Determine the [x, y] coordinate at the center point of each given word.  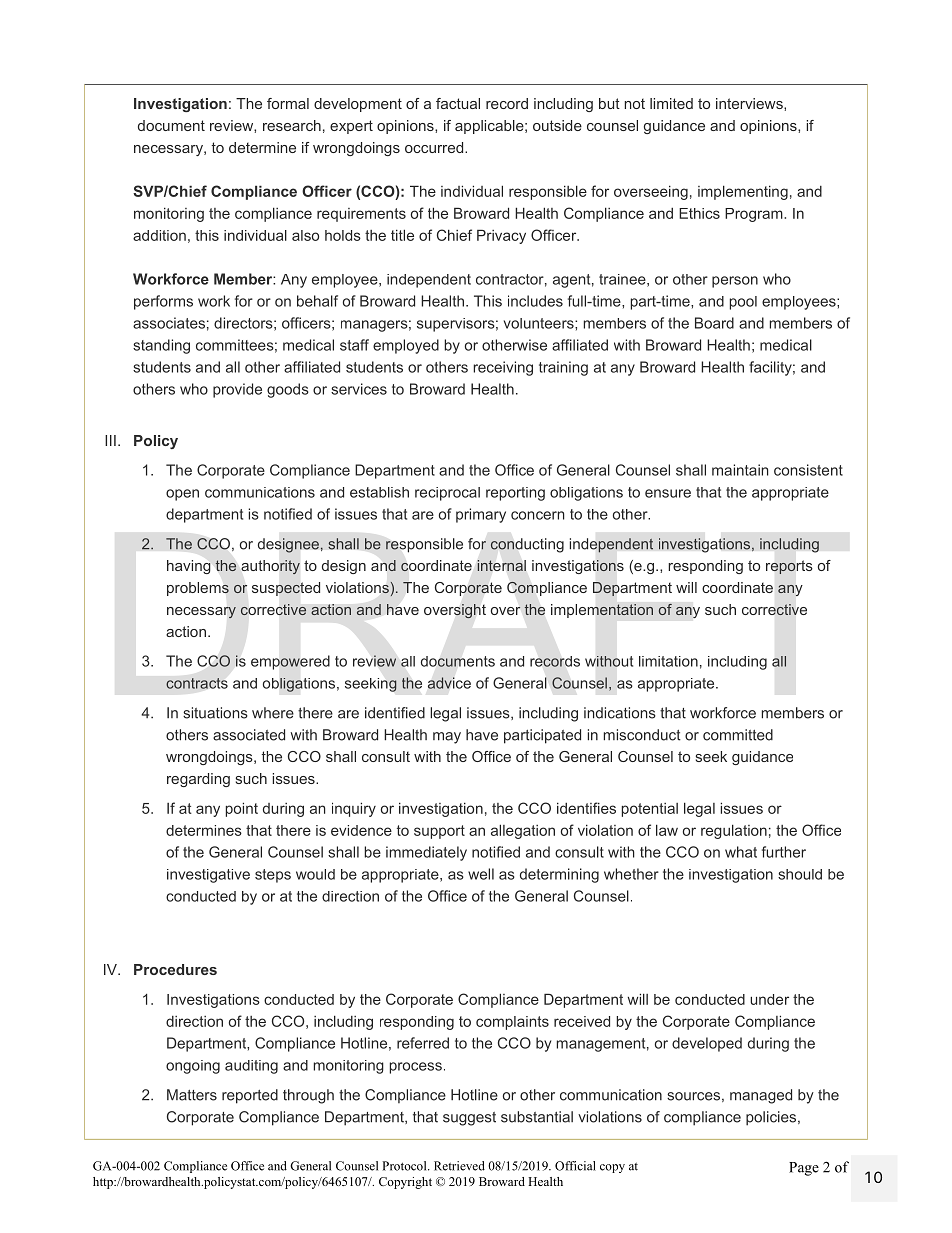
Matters [192, 1095]
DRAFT [486, 615]
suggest [469, 1119]
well [481, 874]
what [741, 852]
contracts [197, 683]
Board [714, 323]
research [292, 125]
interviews [750, 103]
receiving [503, 368]
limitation [668, 661]
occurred [435, 147]
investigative [208, 876]
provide [237, 390]
